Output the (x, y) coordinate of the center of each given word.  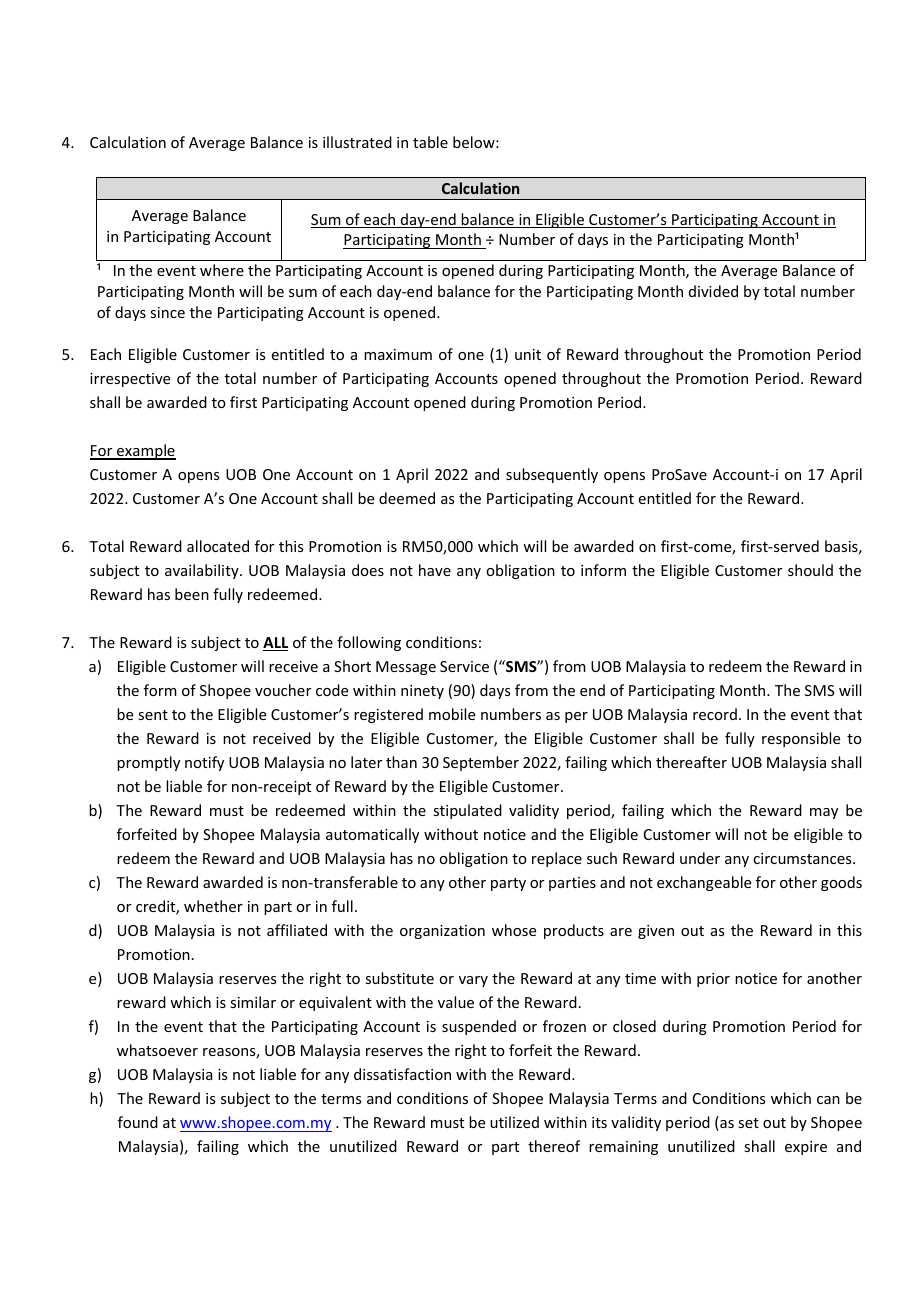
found (138, 1122)
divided (713, 291)
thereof (554, 1146)
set (748, 1123)
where (222, 270)
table (430, 142)
